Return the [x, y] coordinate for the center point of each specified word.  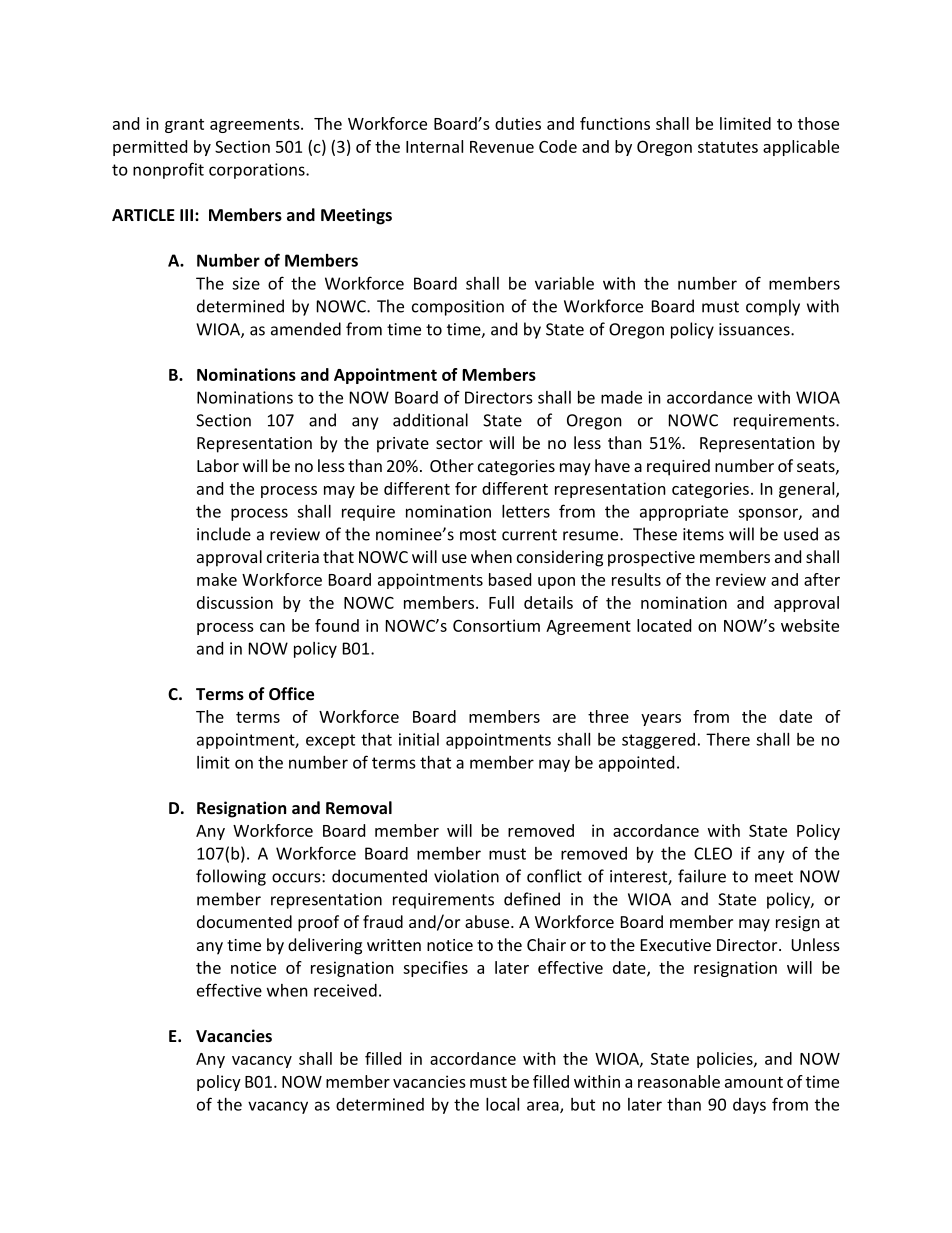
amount [754, 1082]
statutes [728, 147]
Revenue [502, 147]
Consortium [496, 625]
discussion [235, 602]
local [502, 1104]
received [345, 990]
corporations [258, 171]
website [810, 625]
